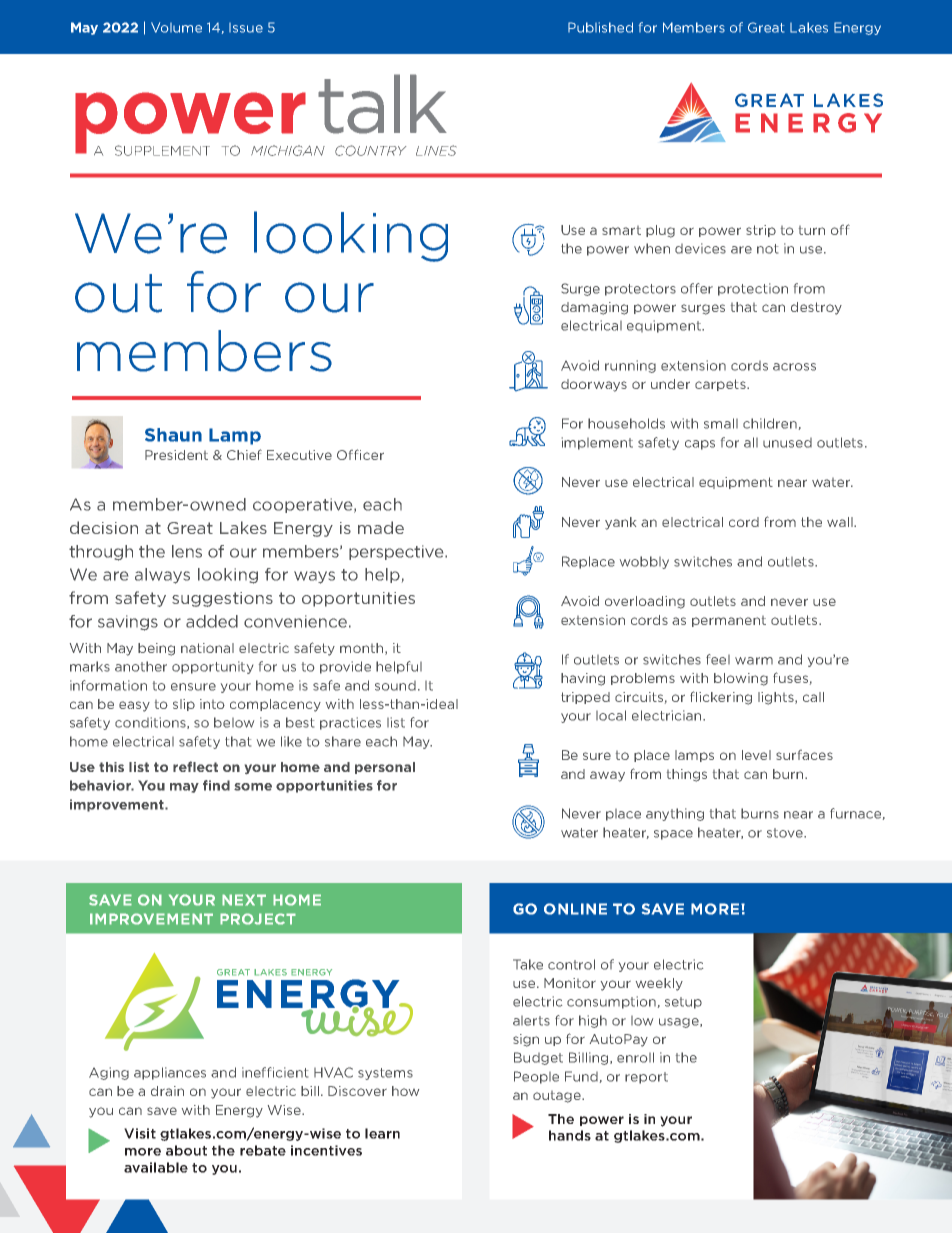 Image resolution: width=952 pixels, height=1233 pixels. I want to click on about, so click(186, 1150).
